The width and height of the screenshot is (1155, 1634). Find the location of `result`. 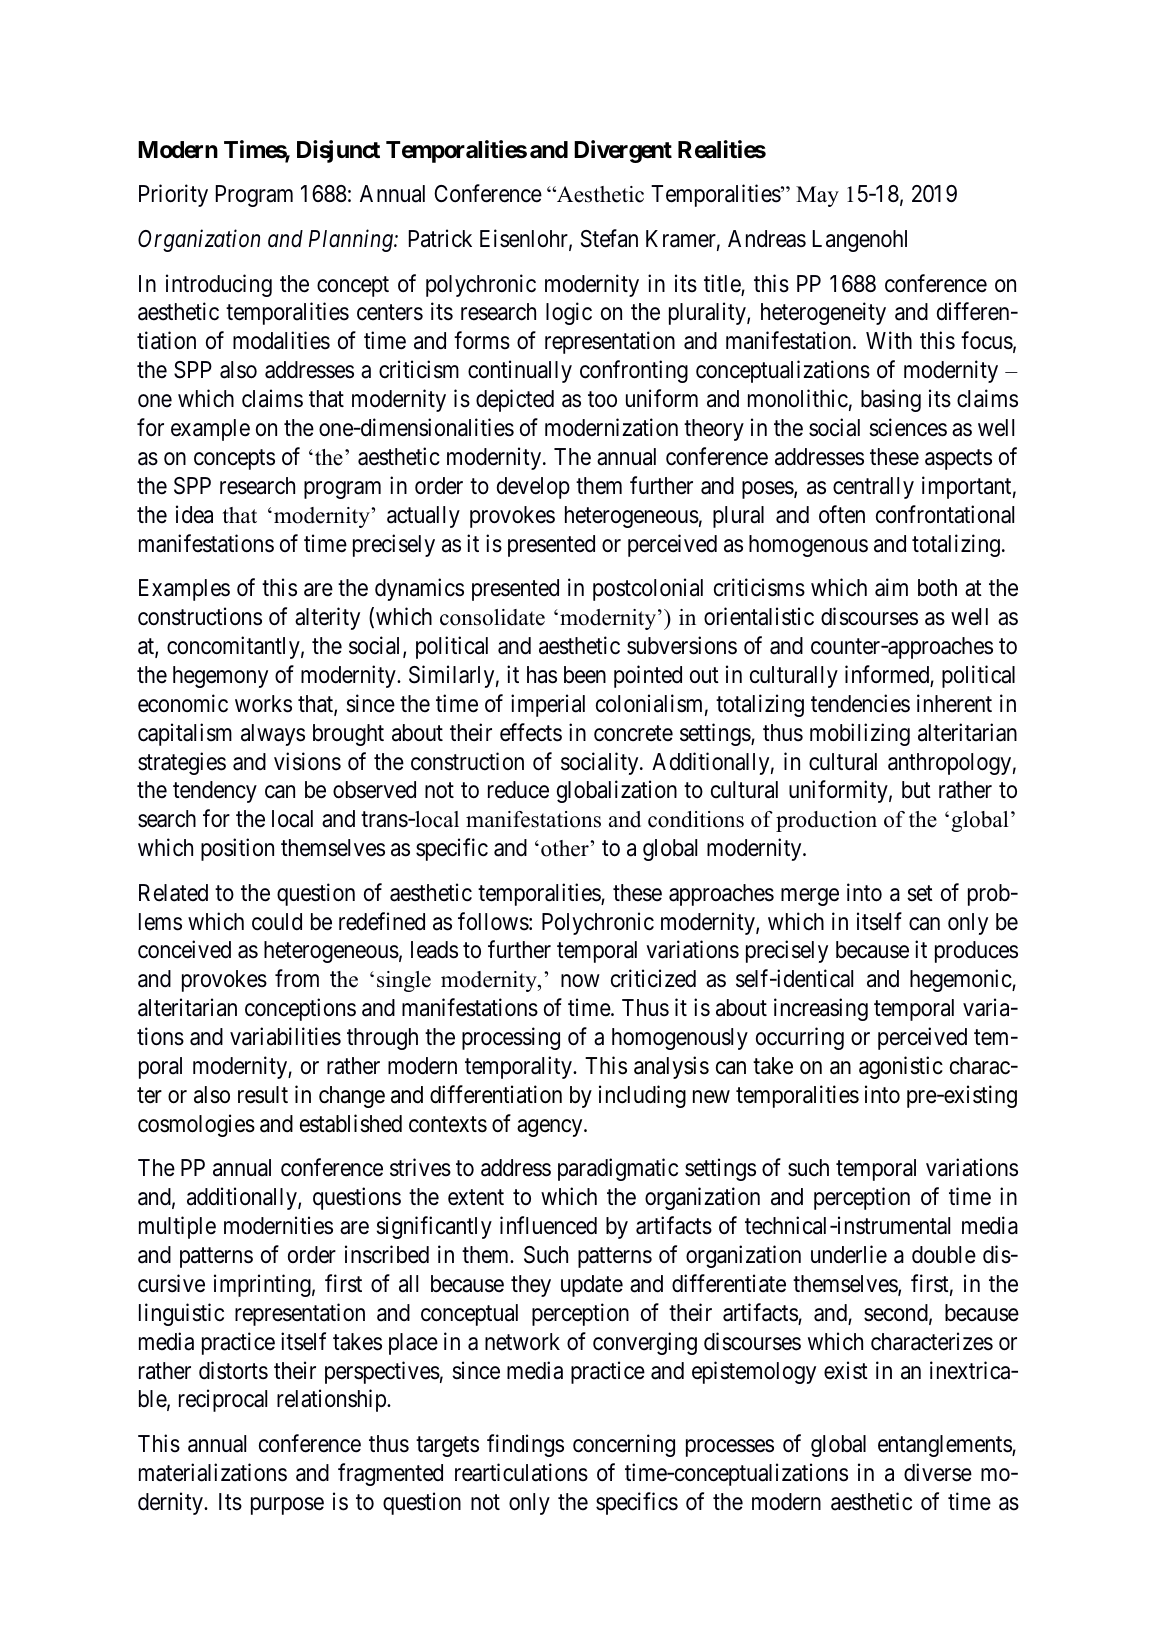

result is located at coordinates (263, 1095).
